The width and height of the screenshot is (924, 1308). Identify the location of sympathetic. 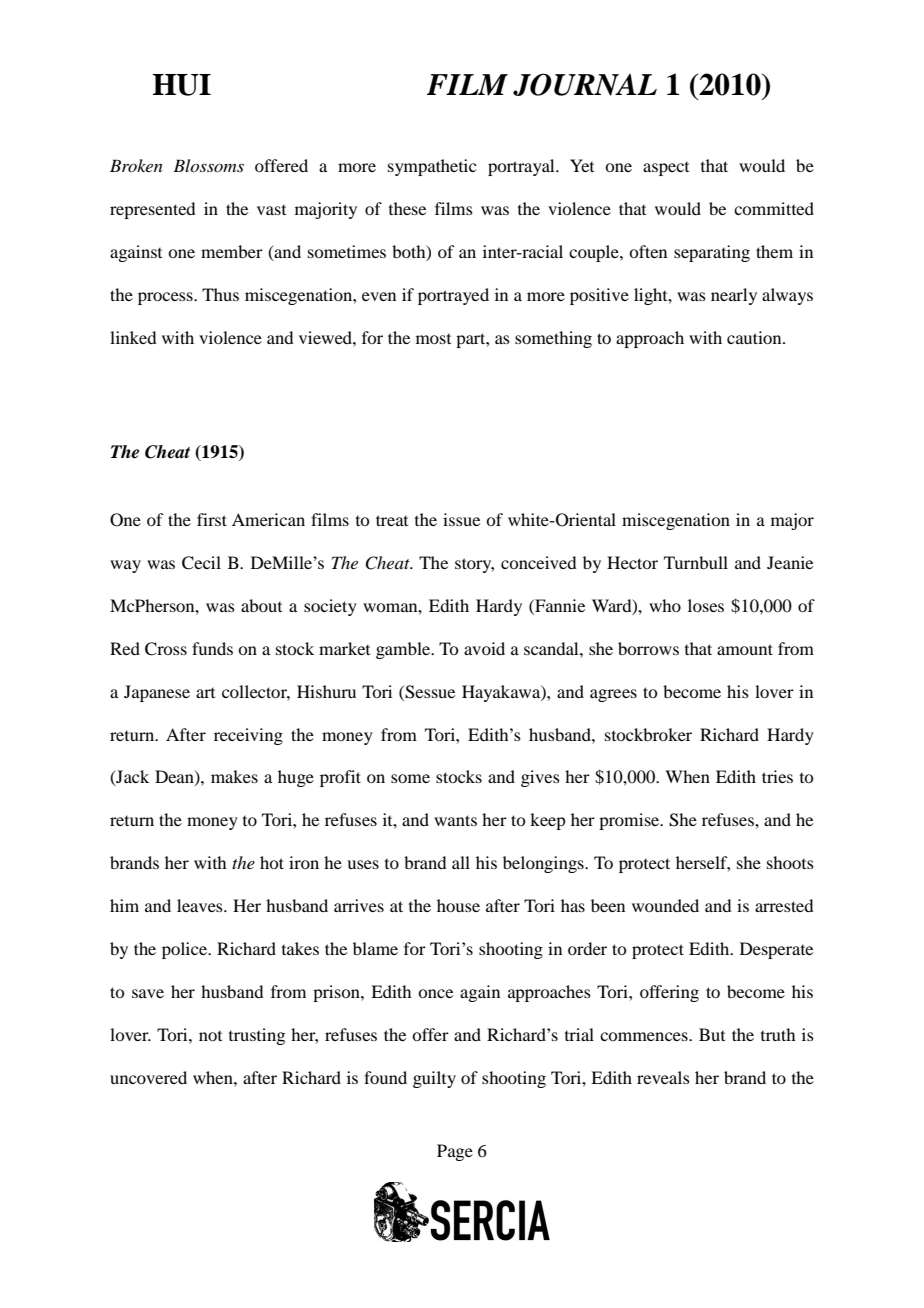
(432, 167).
